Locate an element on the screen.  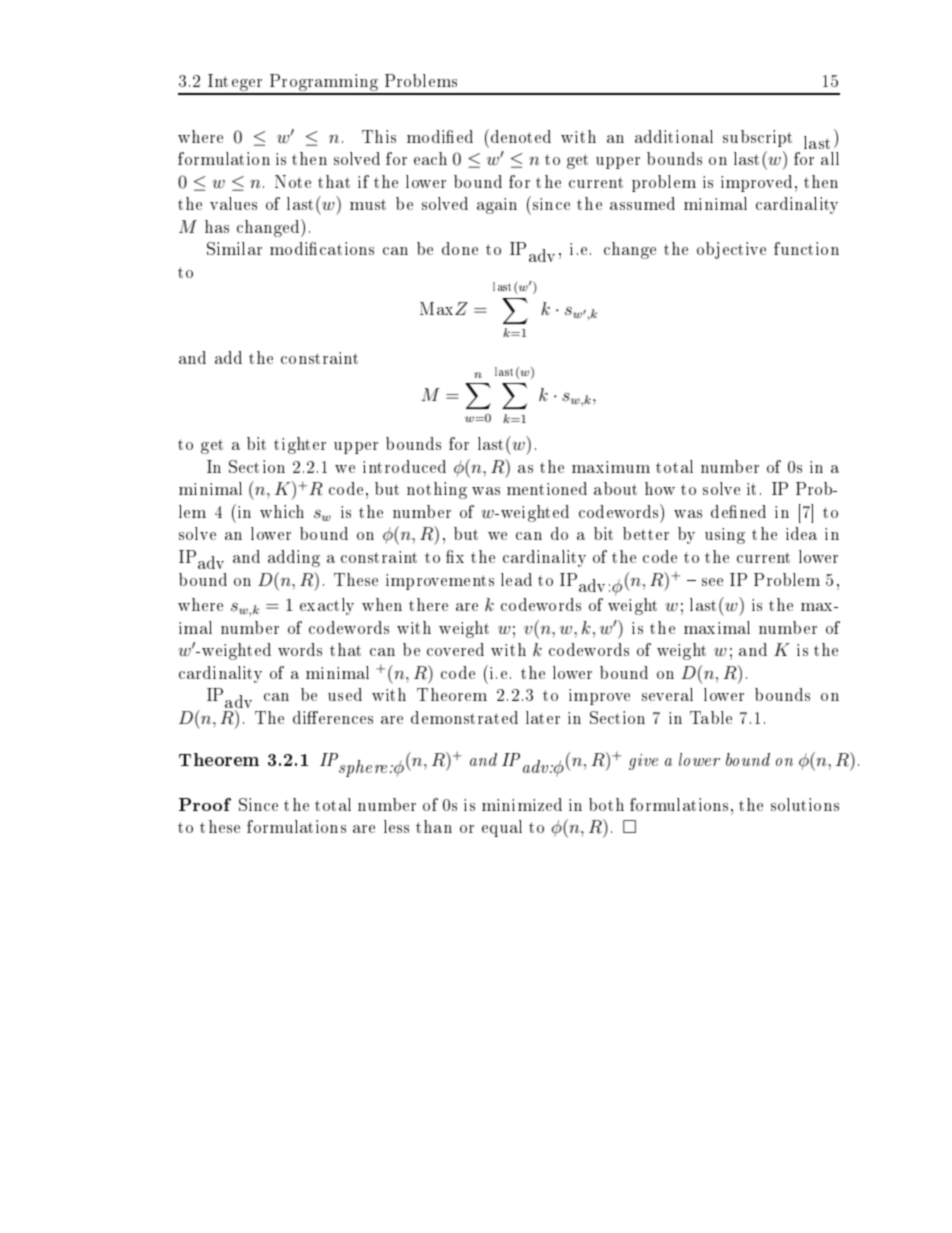
again is located at coordinates (497, 206).
